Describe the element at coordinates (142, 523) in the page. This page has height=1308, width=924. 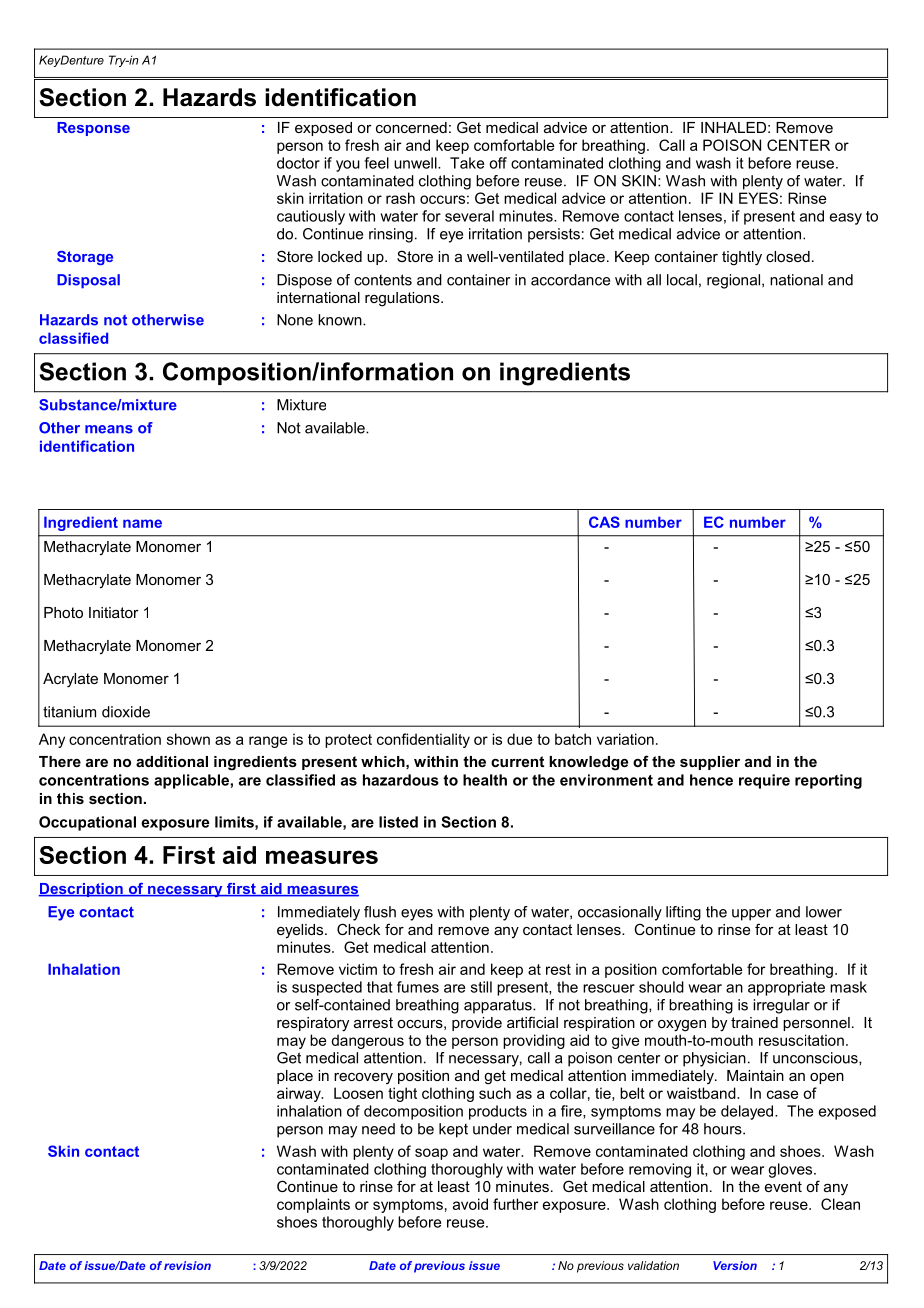
I see `name` at that location.
